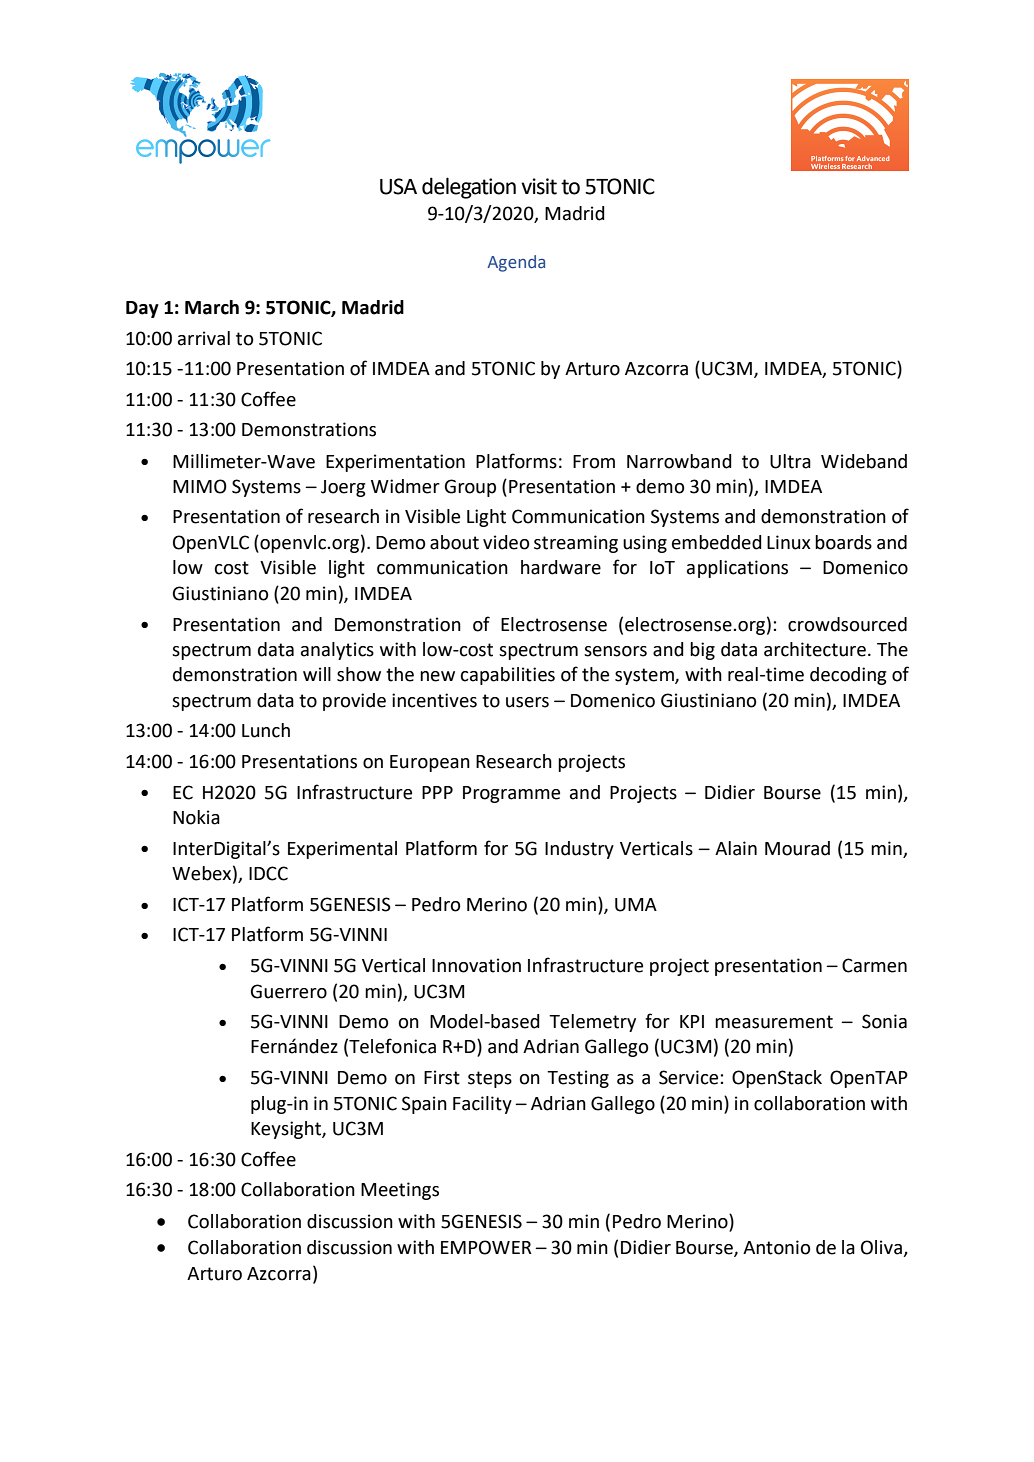 This page has width=1034, height=1462. Describe the element at coordinates (790, 461) in the page. I see `Ultra` at that location.
